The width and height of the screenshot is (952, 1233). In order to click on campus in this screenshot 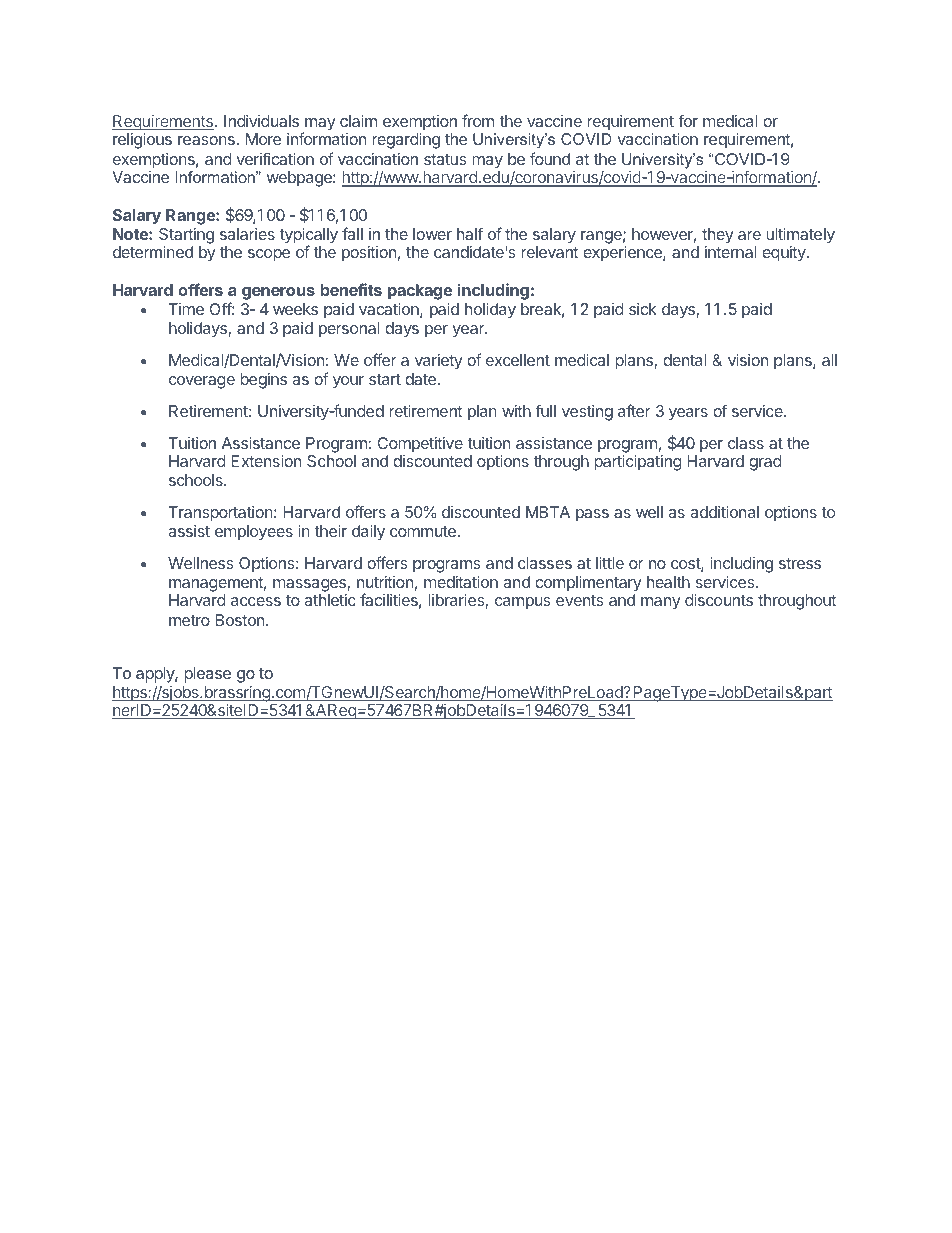, I will do `click(523, 603)`.
